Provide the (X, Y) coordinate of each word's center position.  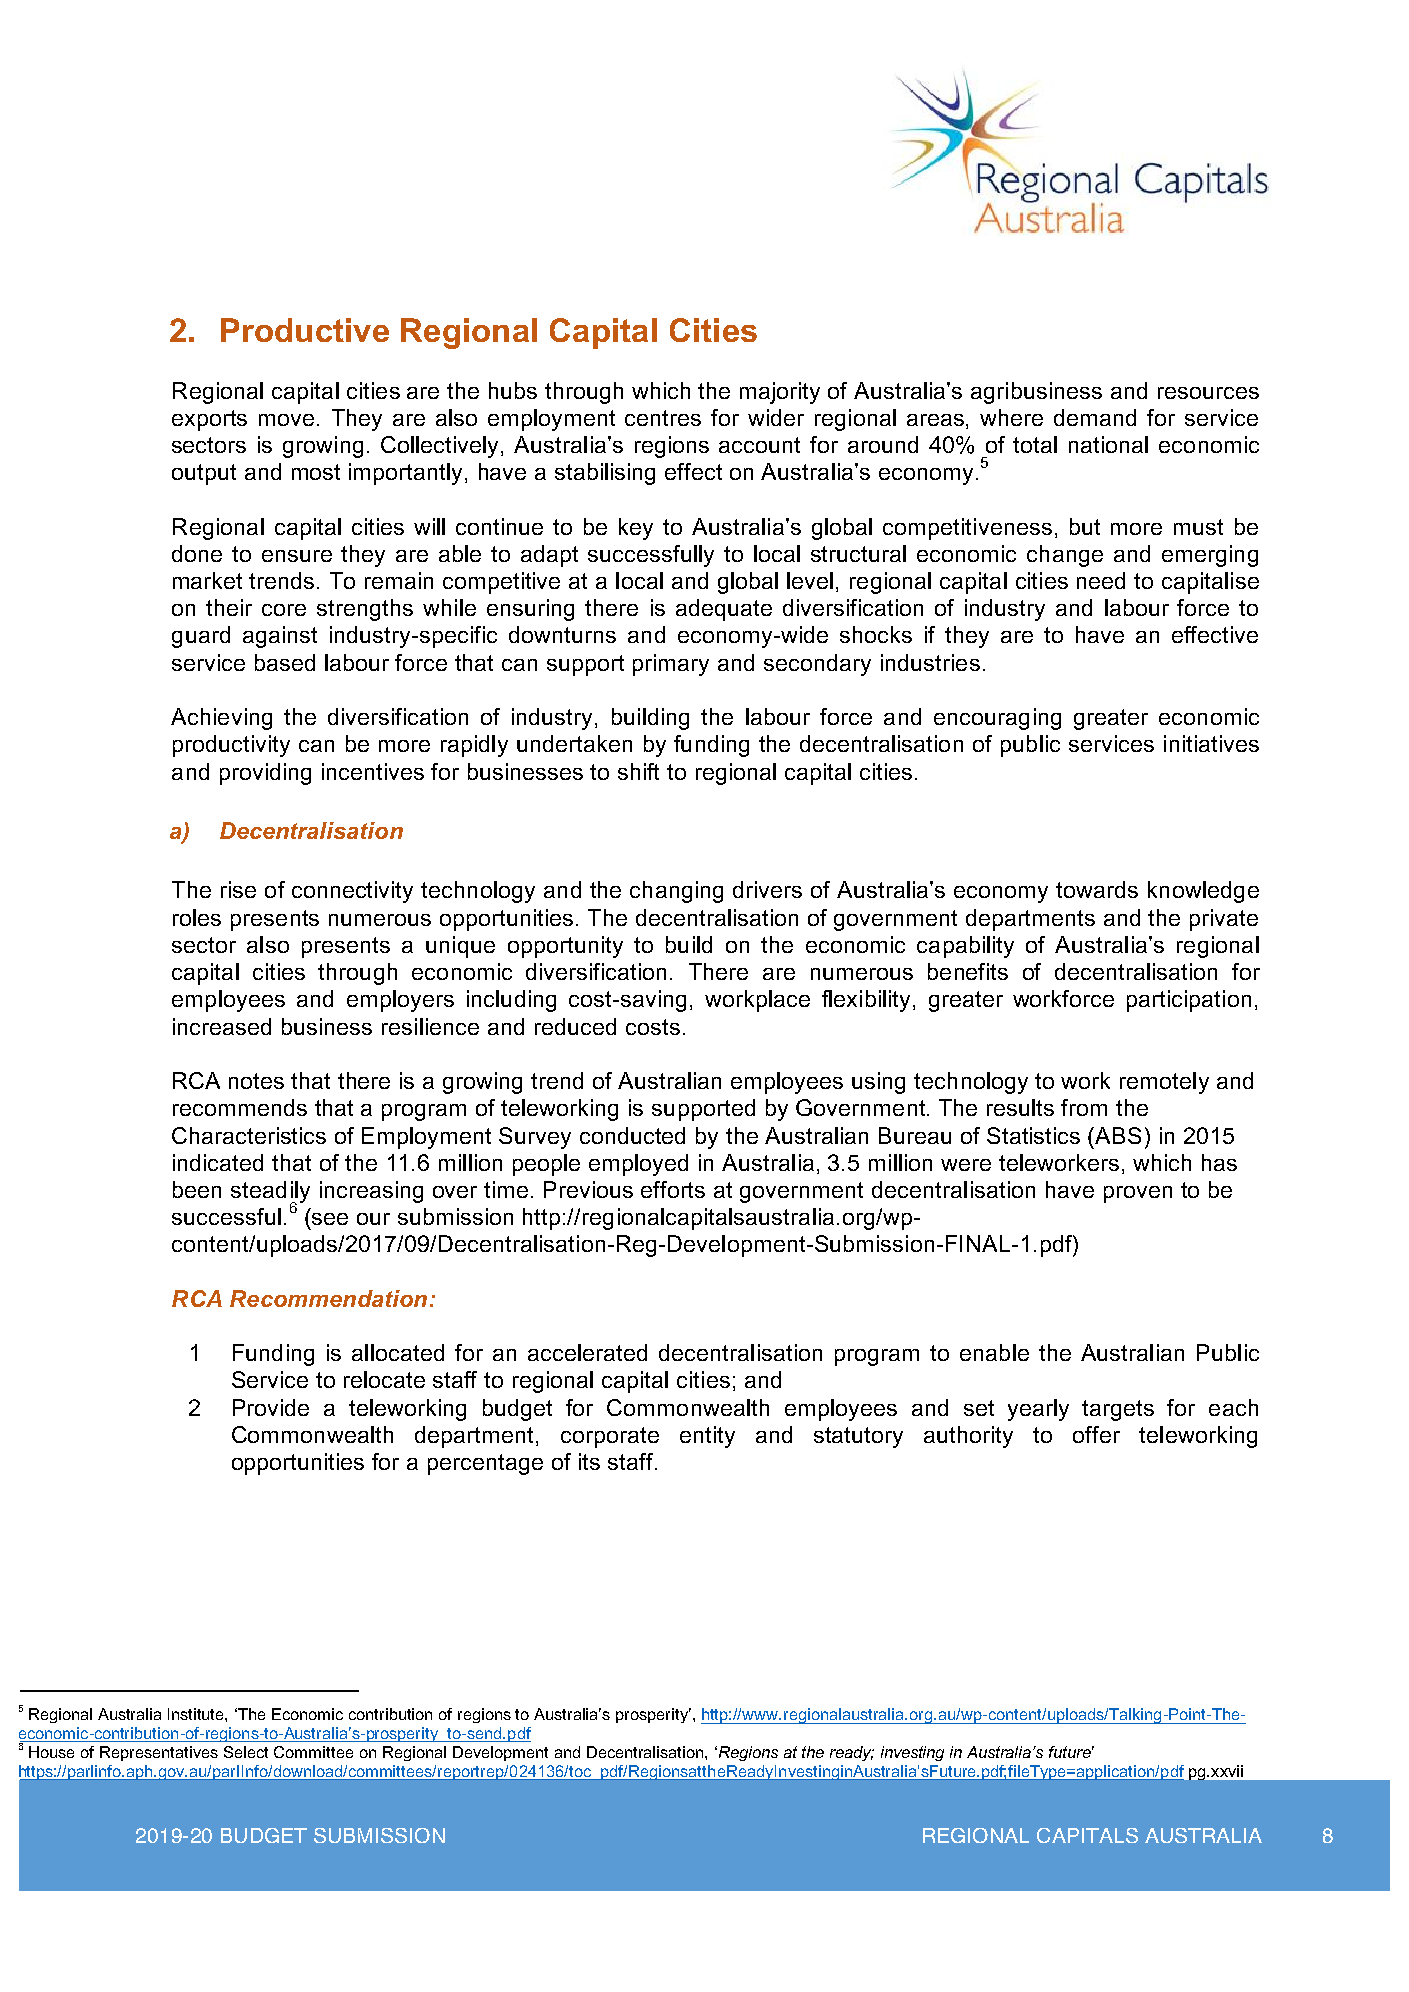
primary (671, 665)
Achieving (221, 719)
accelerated (587, 1352)
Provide (271, 1407)
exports (209, 420)
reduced (575, 1026)
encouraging (997, 719)
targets (1118, 1410)
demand (1095, 417)
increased (222, 1026)
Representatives (159, 1753)
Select (246, 1752)
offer (1096, 1434)
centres (663, 418)
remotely (1164, 1083)
